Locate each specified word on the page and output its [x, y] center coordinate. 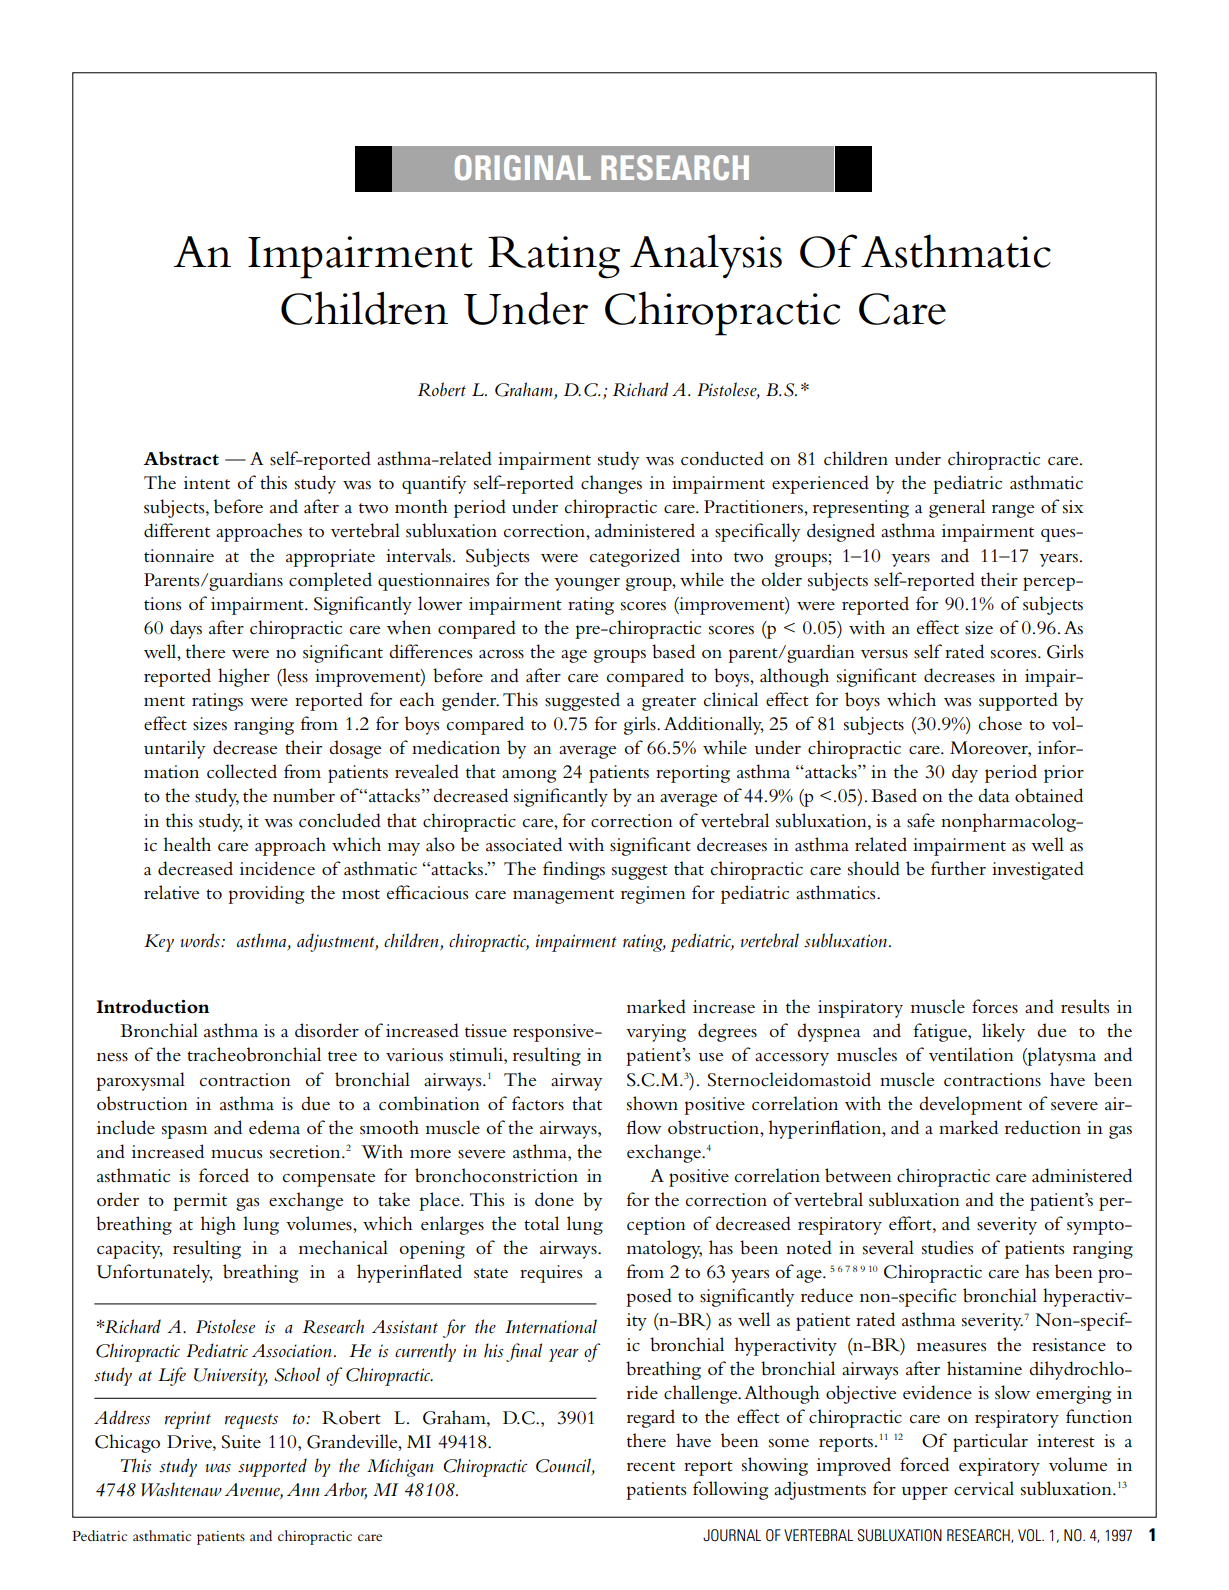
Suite [241, 1442]
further [958, 868]
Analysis [706, 256]
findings [574, 870]
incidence [277, 868]
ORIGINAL [523, 167]
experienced [820, 484]
